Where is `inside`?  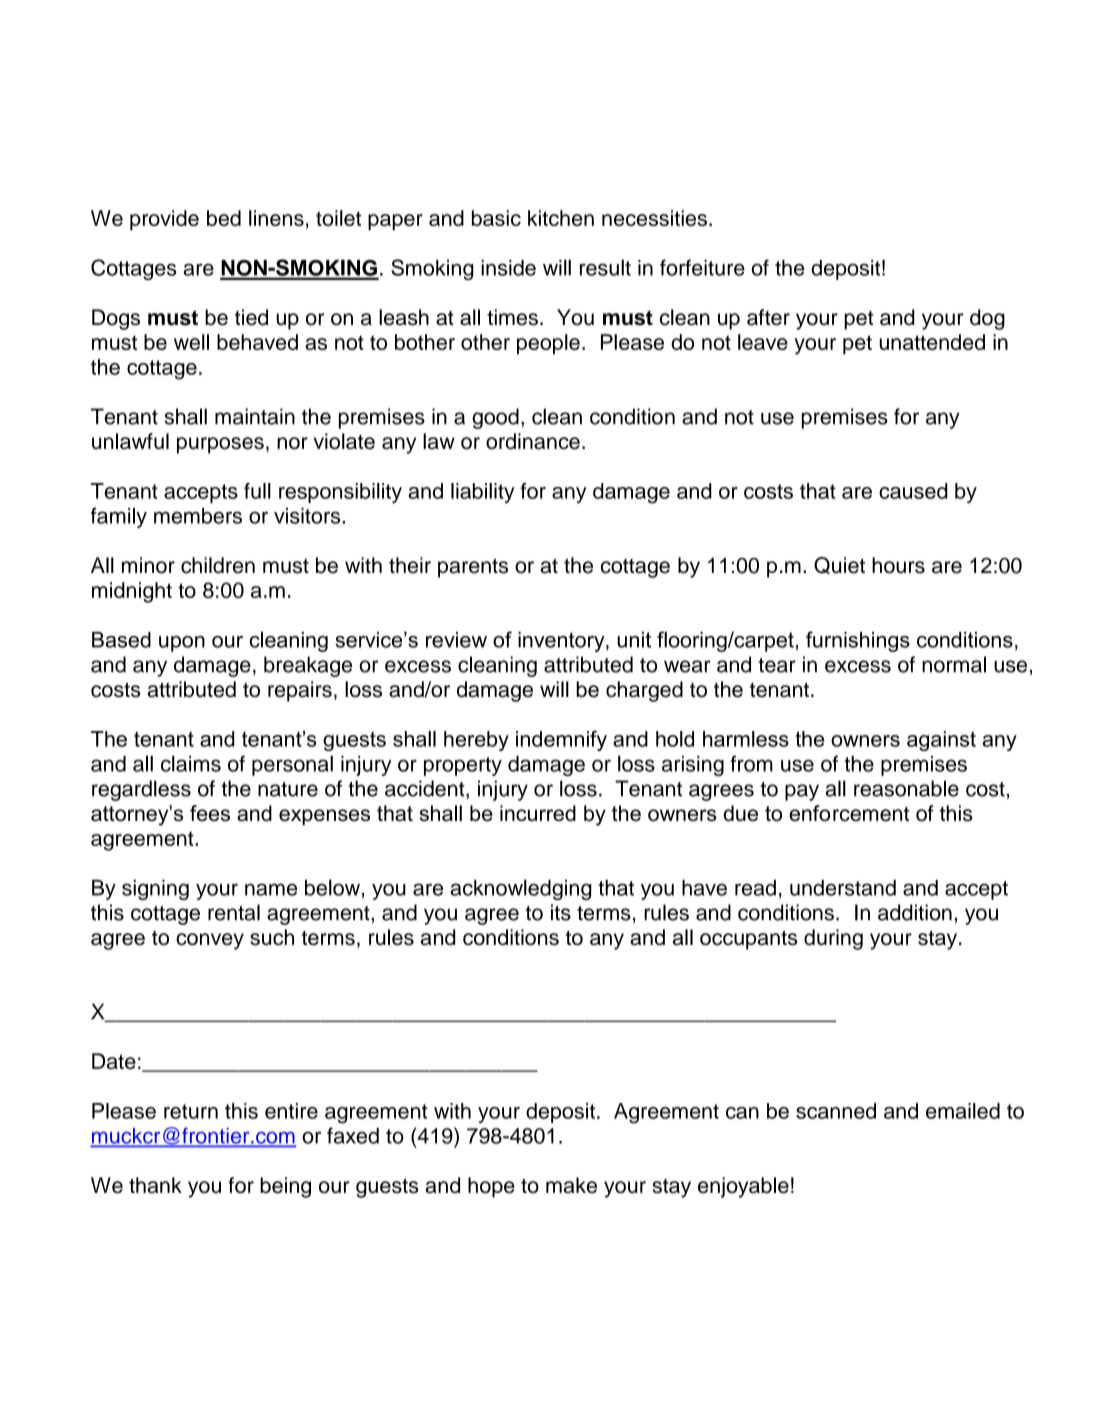
inside is located at coordinates (508, 268).
